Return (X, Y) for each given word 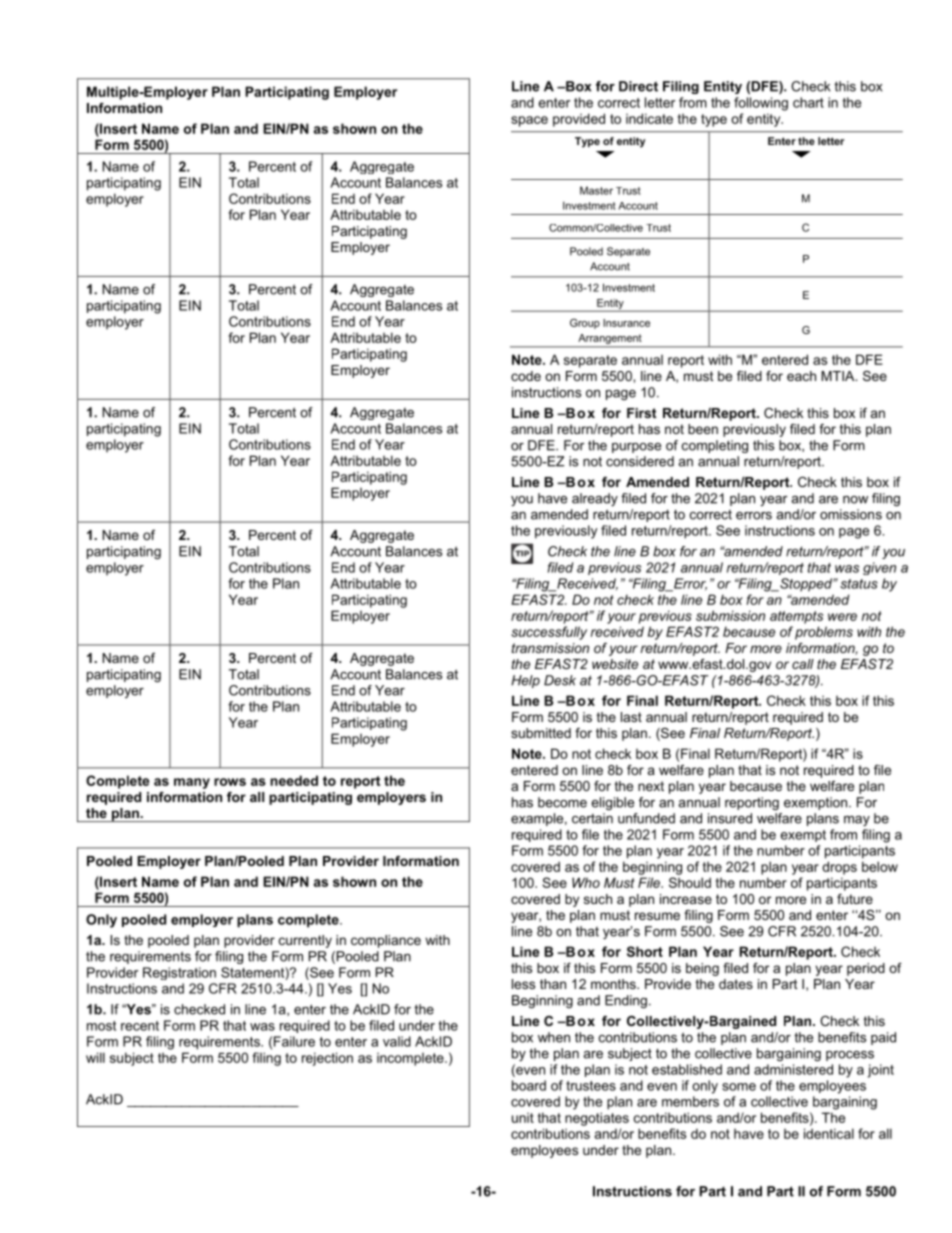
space (529, 121)
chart (808, 102)
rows (230, 782)
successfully (549, 633)
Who (586, 882)
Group (585, 324)
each (801, 376)
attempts (796, 617)
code (526, 376)
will (95, 1057)
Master (596, 190)
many (192, 783)
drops (839, 868)
